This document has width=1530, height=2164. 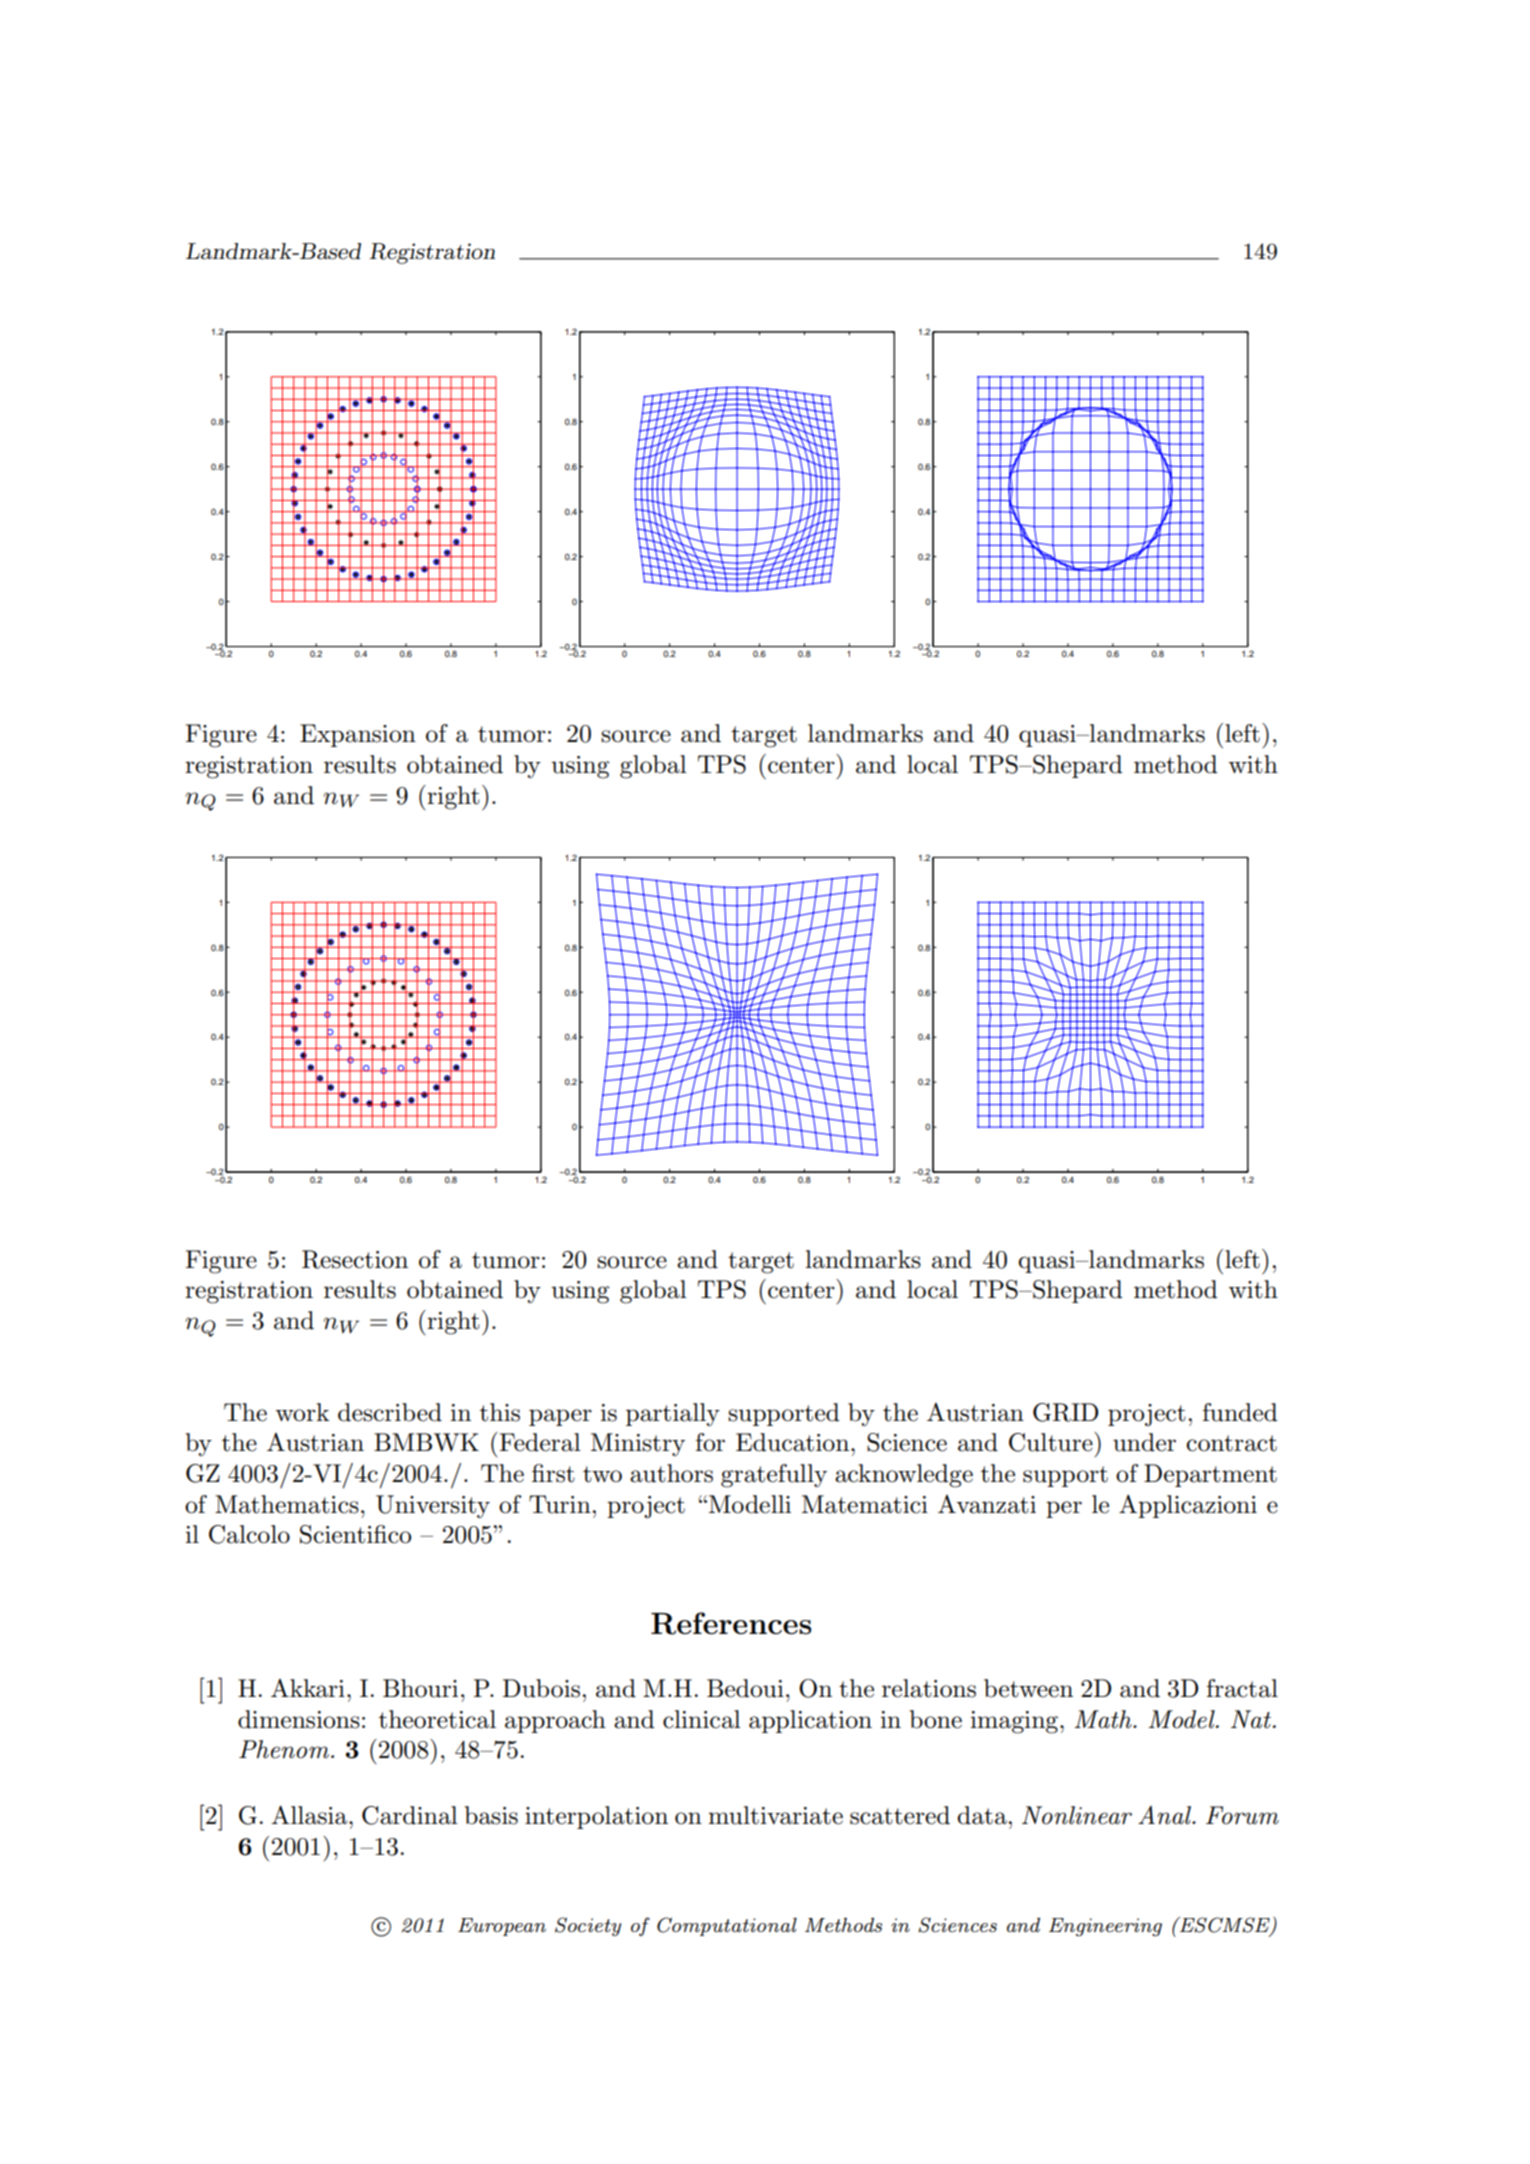 What do you see at coordinates (355, 1259) in the document?
I see `Resection` at bounding box center [355, 1259].
